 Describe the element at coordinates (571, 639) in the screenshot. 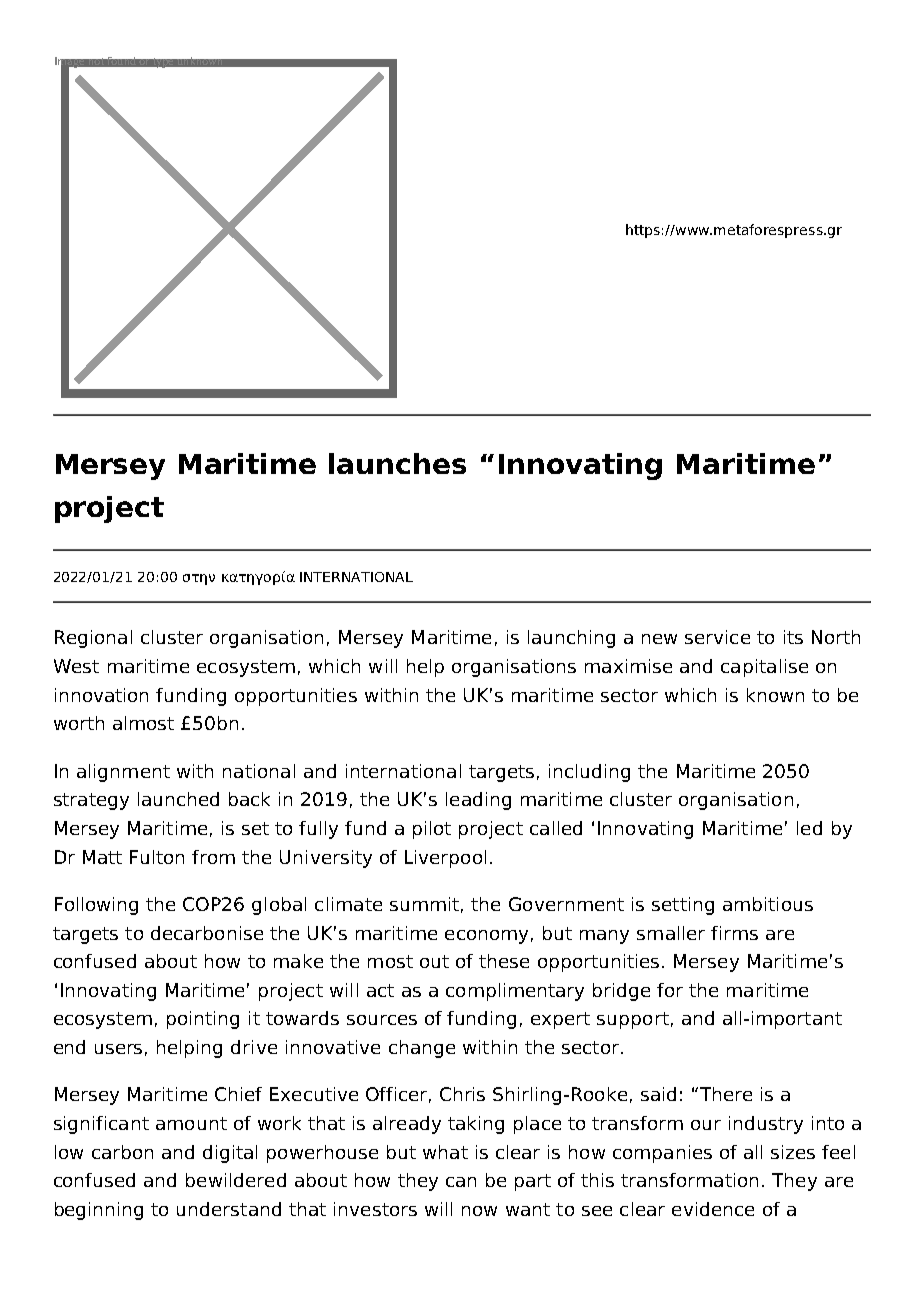

I see `launching` at that location.
